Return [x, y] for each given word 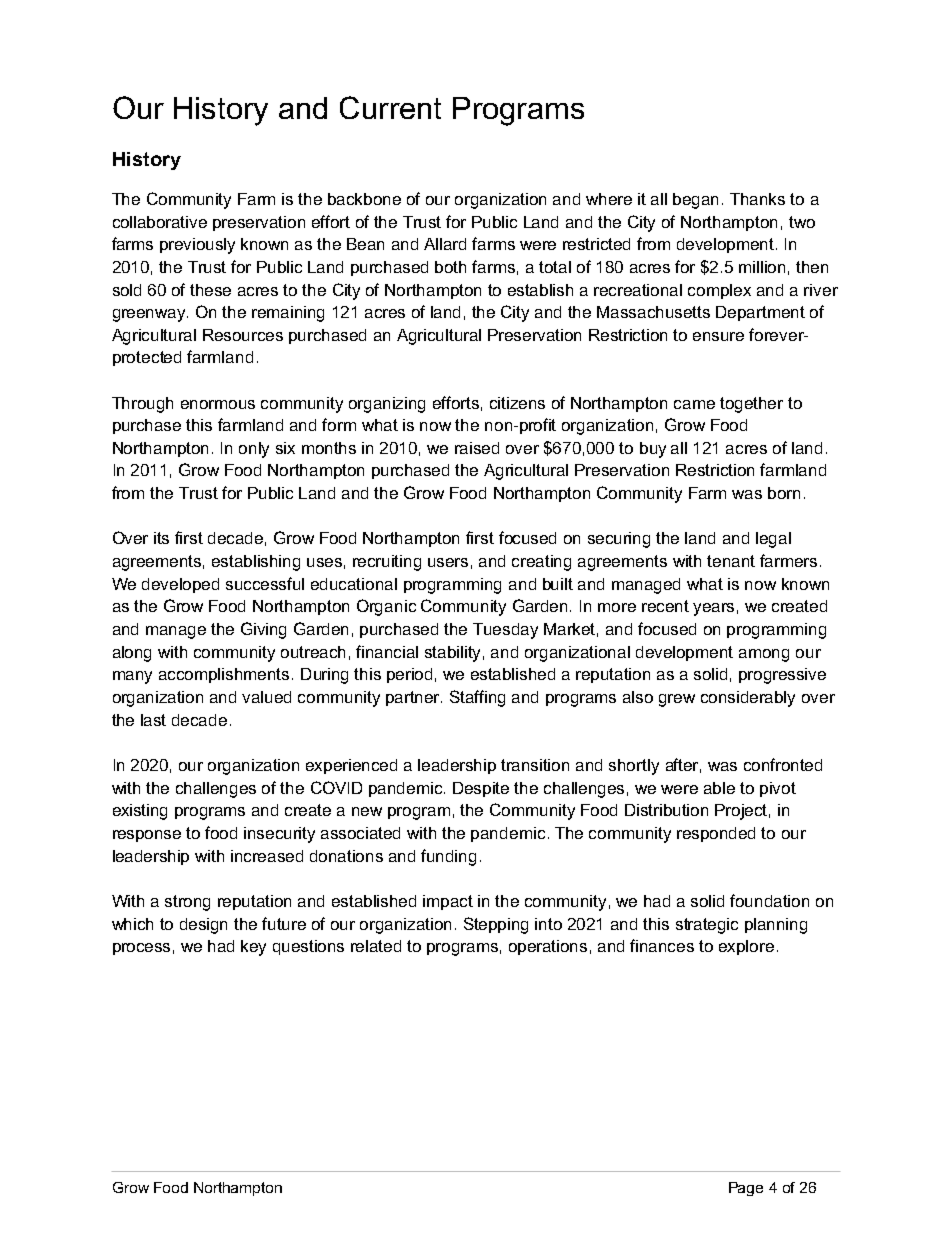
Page [746, 1189]
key [253, 948]
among [764, 655]
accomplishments [226, 675]
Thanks [757, 199]
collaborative [160, 222]
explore [746, 947]
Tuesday [505, 631]
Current [390, 107]
